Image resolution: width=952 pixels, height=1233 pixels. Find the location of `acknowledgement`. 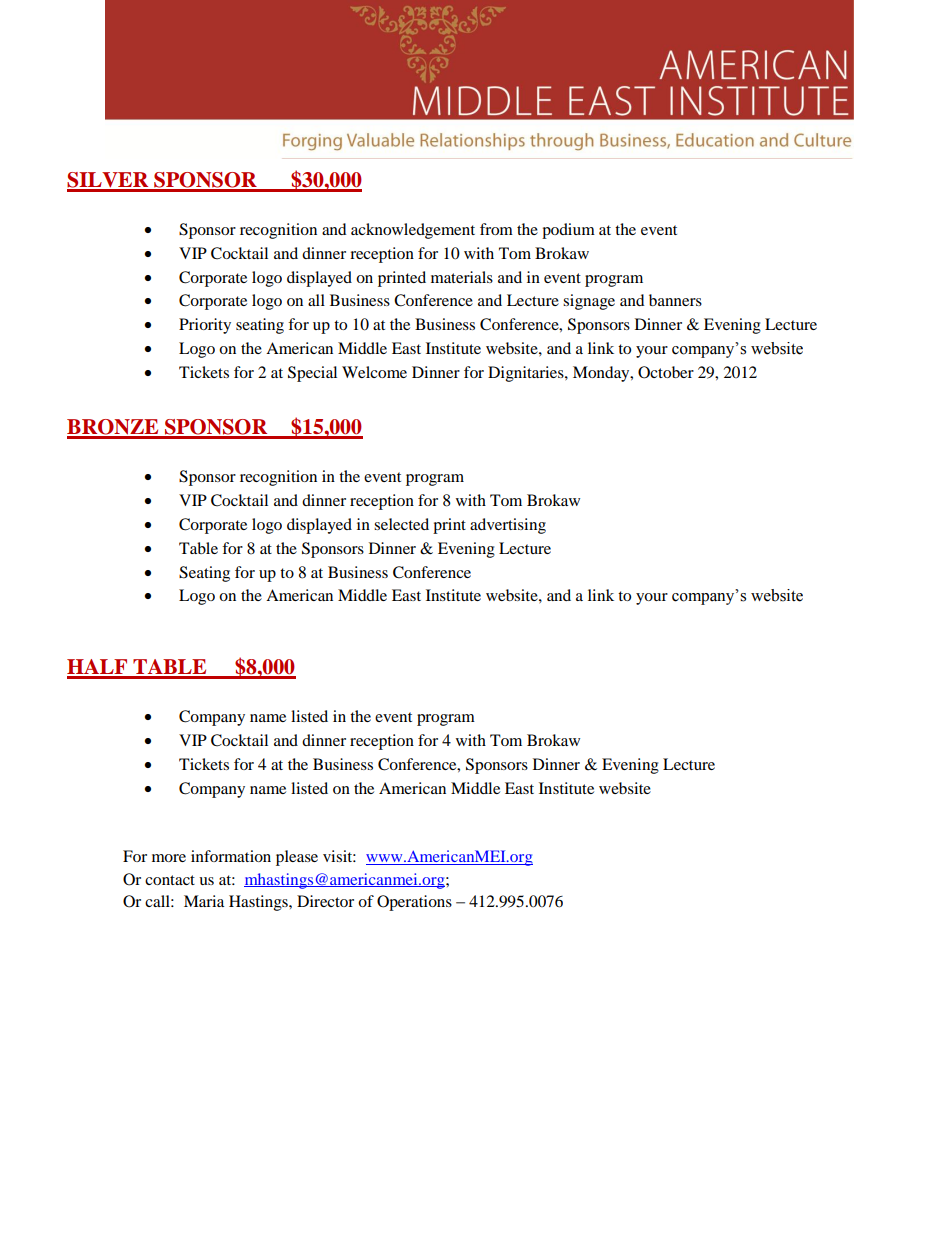

acknowledgement is located at coordinates (413, 231).
